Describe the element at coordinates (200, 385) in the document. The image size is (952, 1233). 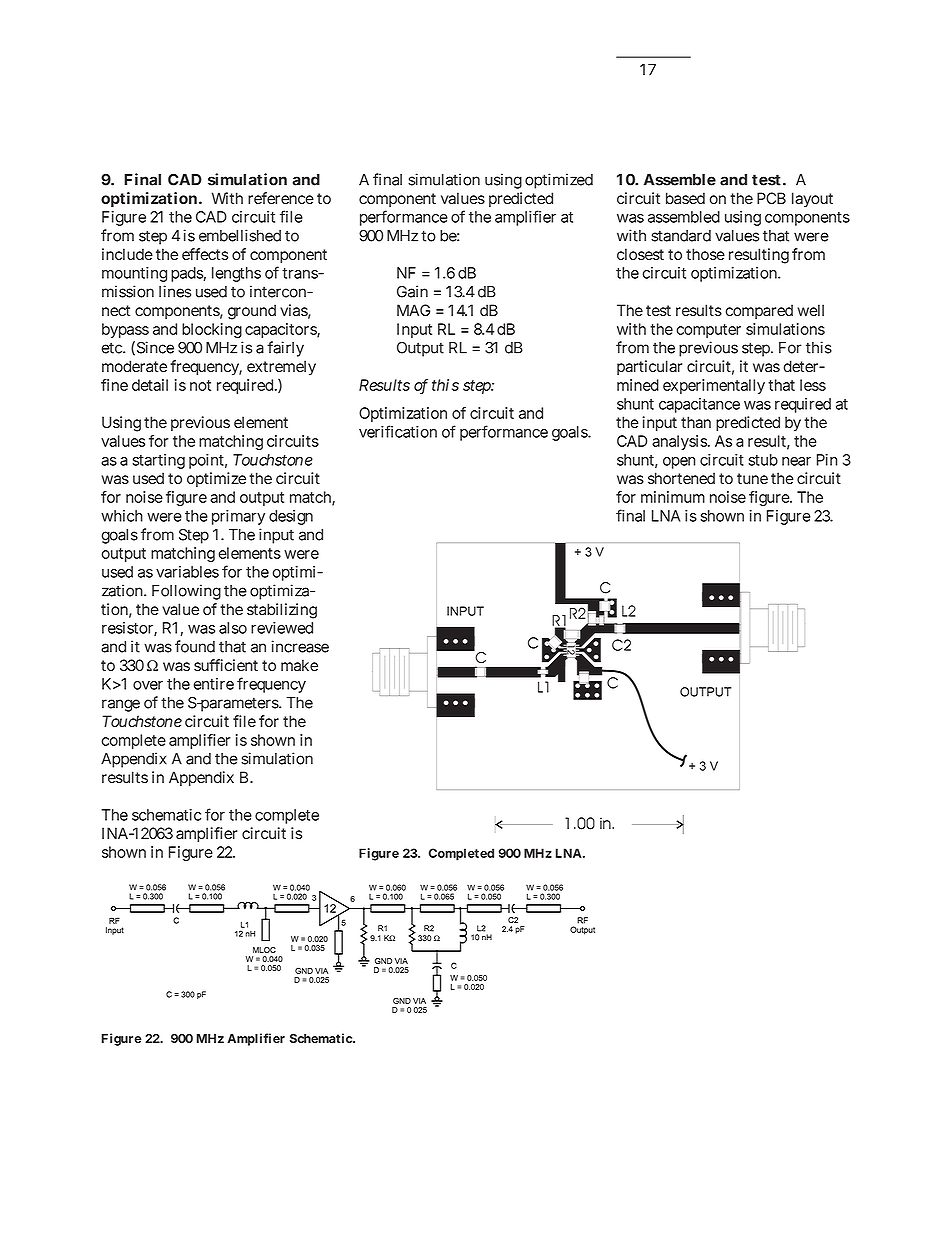
I see `not` at that location.
